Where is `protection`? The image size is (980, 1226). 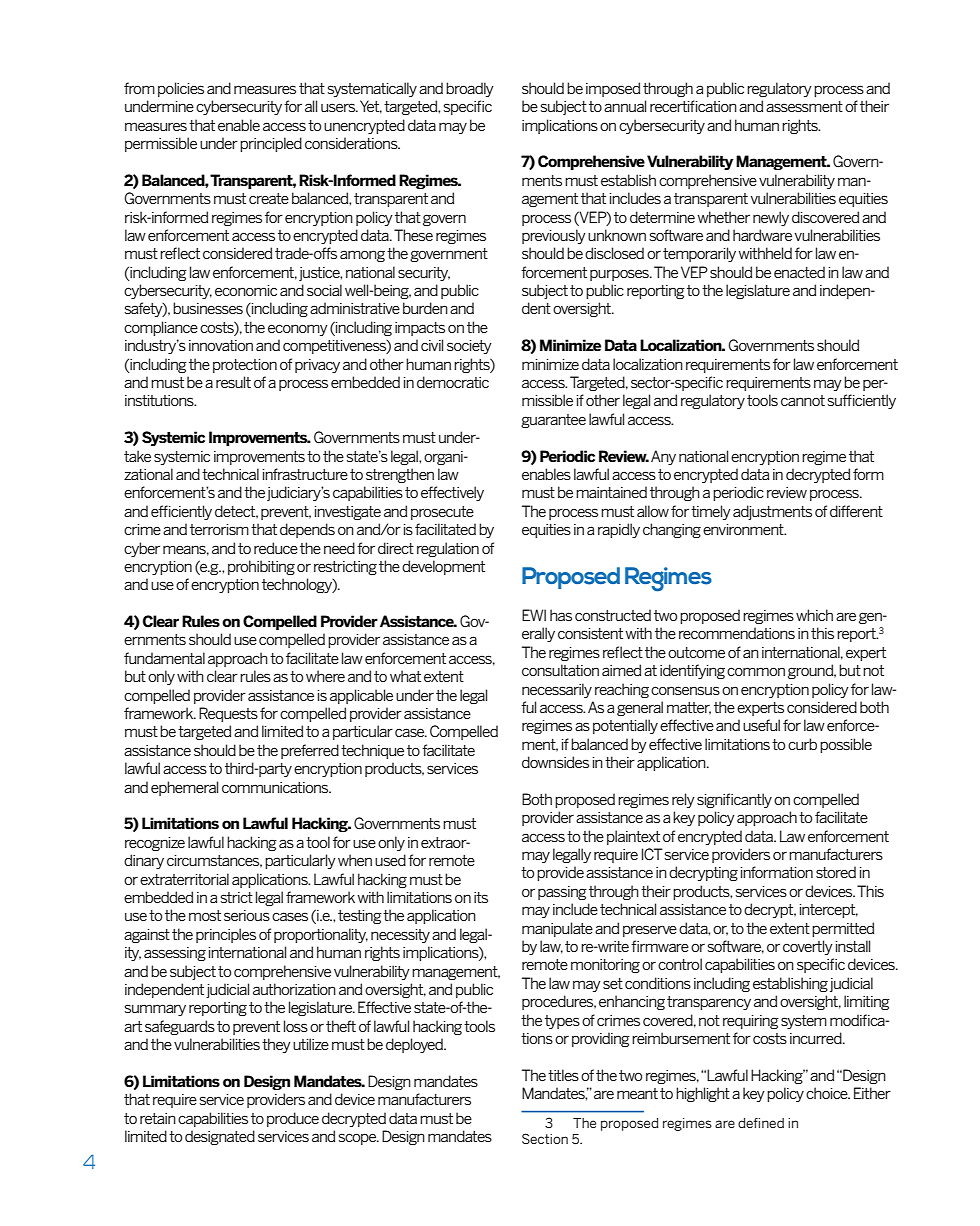
protection is located at coordinates (245, 366).
